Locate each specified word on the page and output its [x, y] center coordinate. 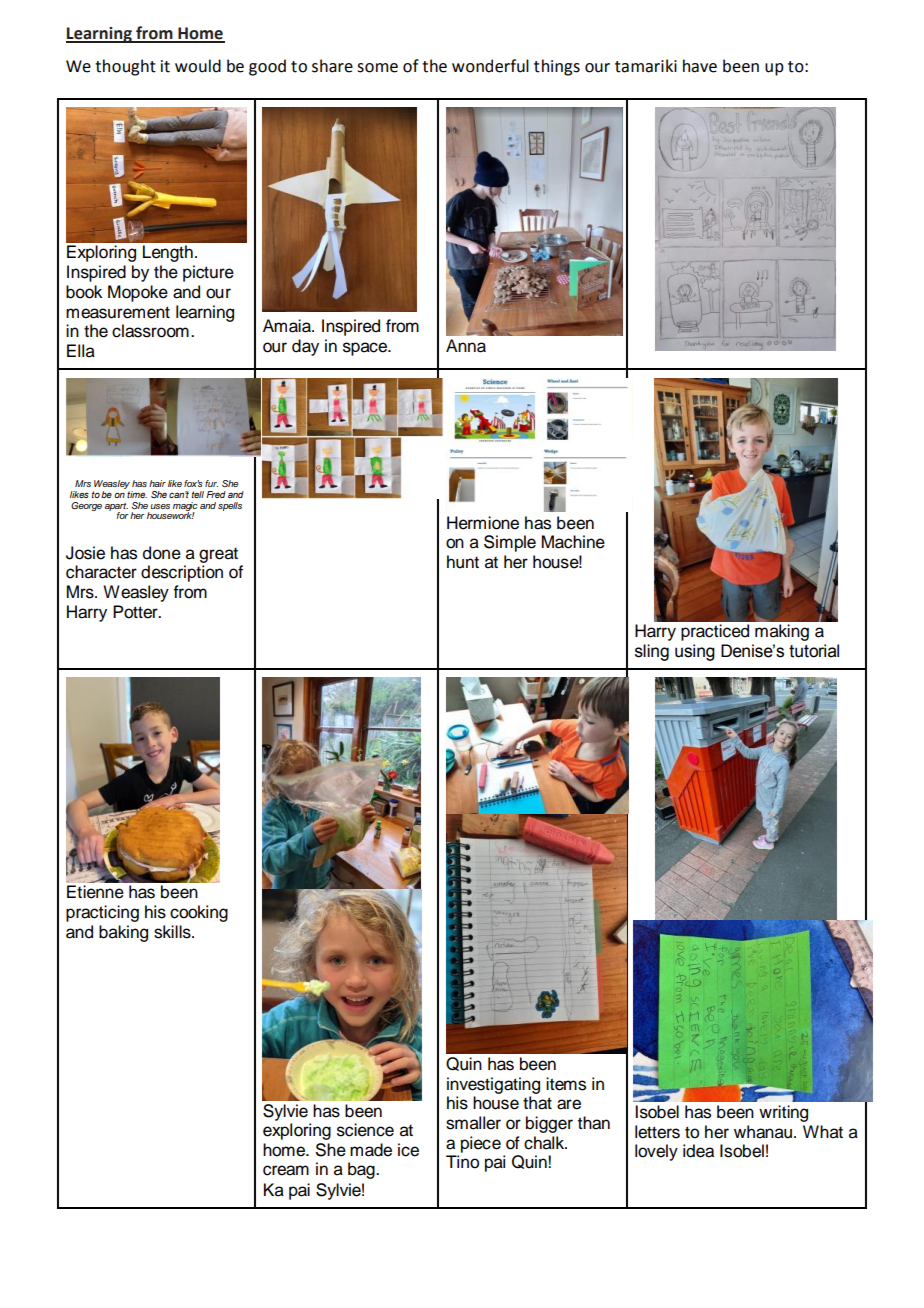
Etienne [95, 892]
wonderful [490, 66]
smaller [473, 1123]
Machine [573, 542]
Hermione [483, 523]
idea [698, 1151]
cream [286, 1170]
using [695, 652]
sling [652, 652]
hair [157, 483]
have [700, 66]
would [198, 66]
